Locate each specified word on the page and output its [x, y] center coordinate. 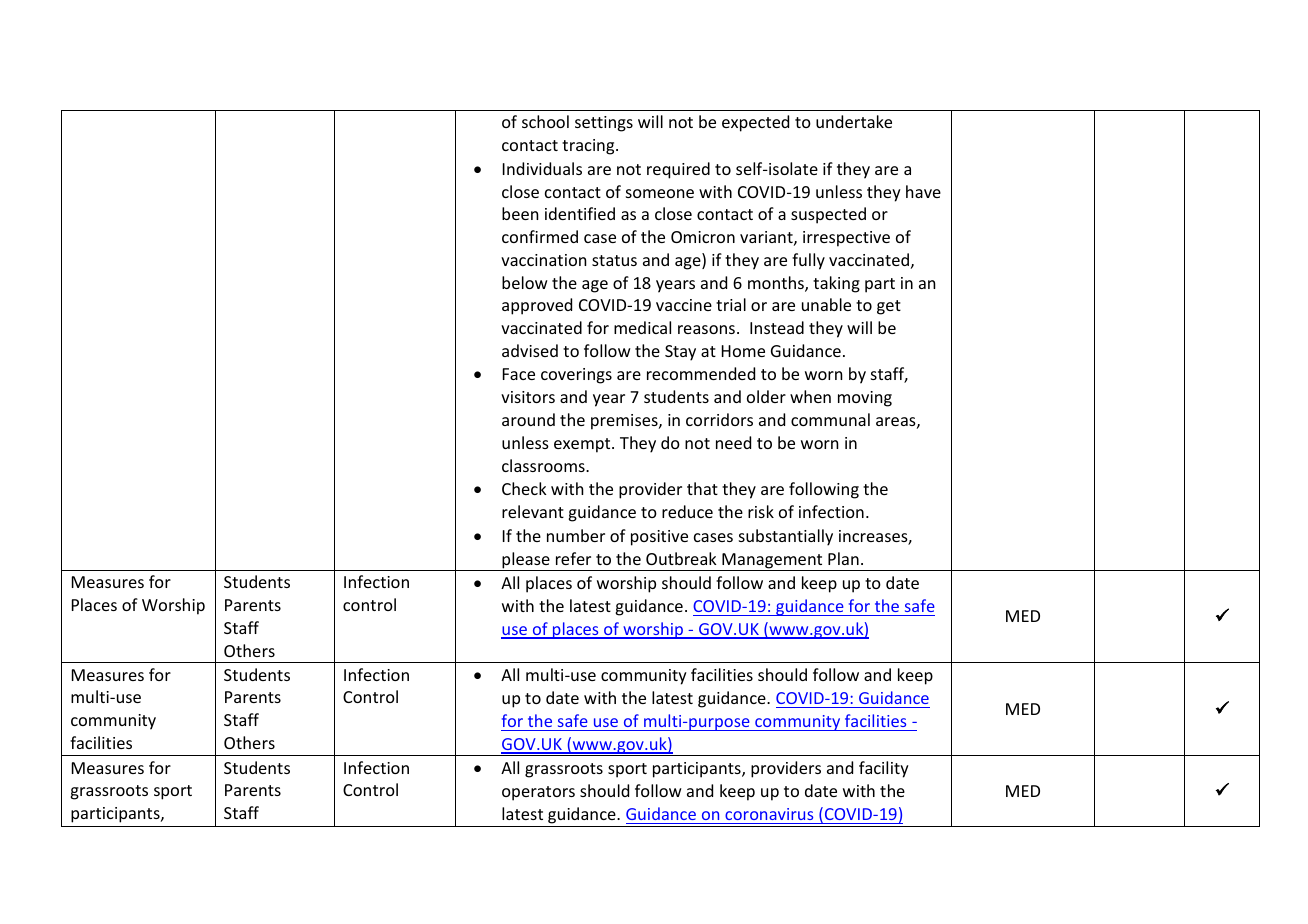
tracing [589, 147]
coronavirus [769, 814]
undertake [854, 121]
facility [884, 769]
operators [538, 793]
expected [755, 123]
